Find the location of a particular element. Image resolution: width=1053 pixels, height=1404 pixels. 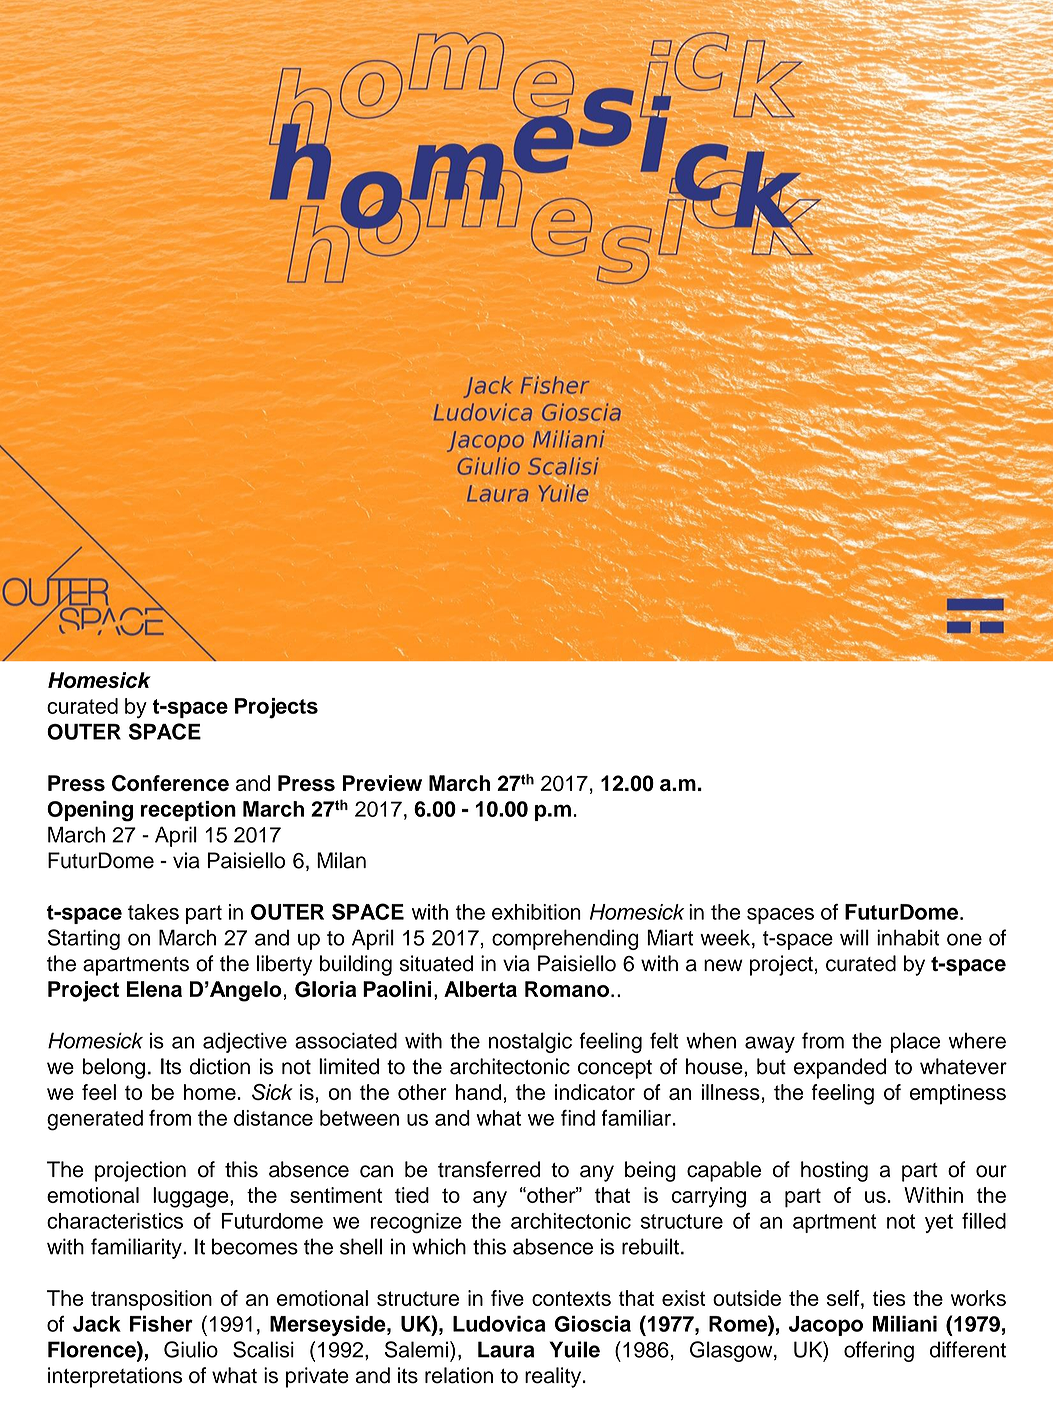

takes is located at coordinates (153, 912).
